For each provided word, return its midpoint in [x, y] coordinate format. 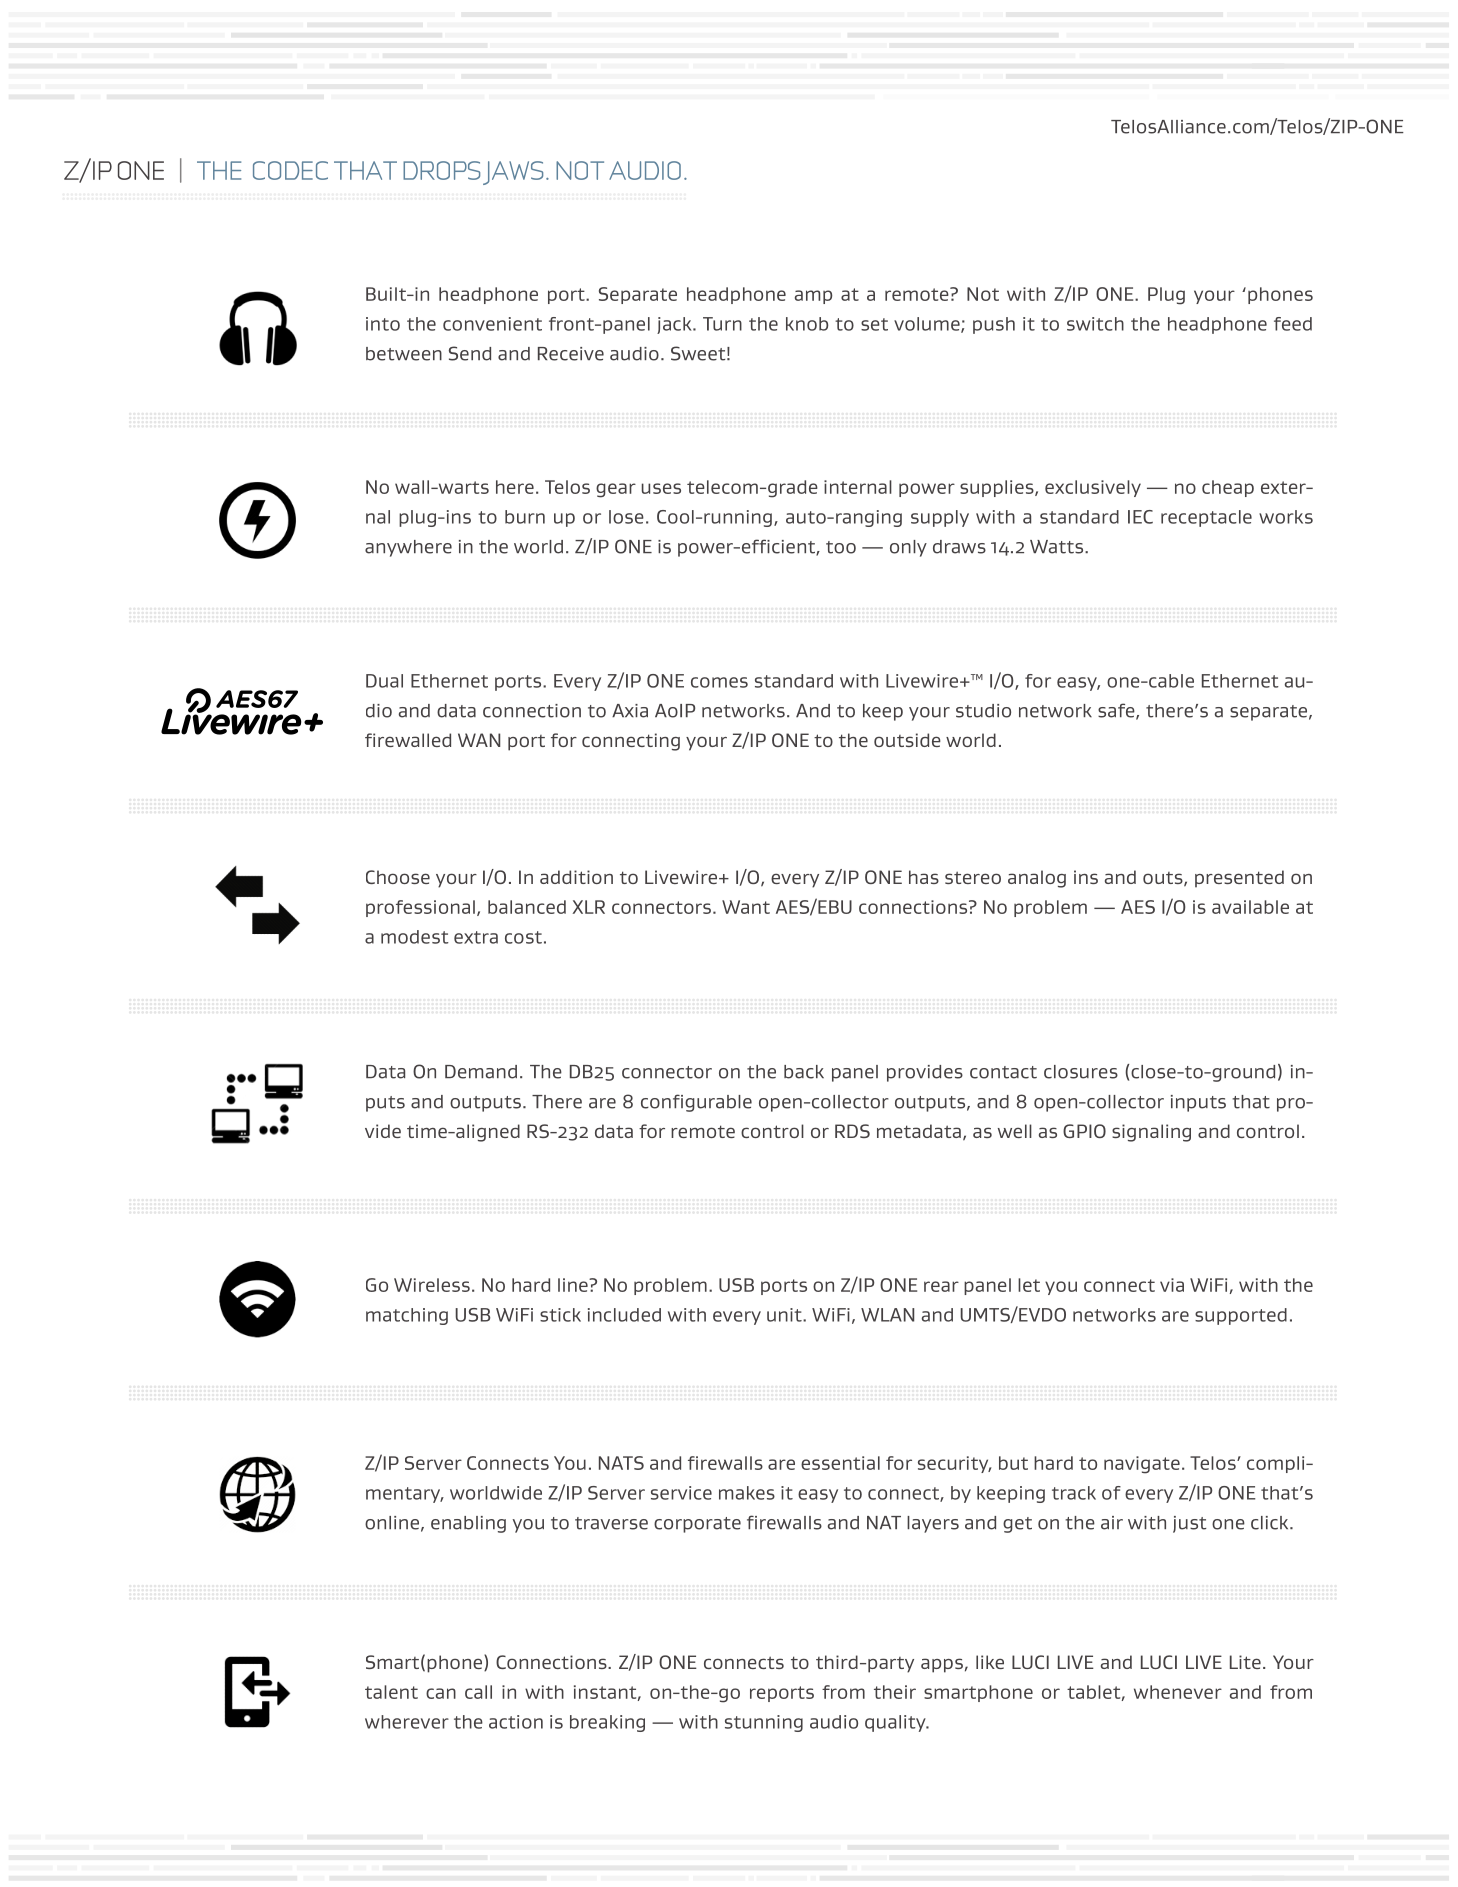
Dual [384, 681]
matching [407, 1316]
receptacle [1206, 518]
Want [746, 907]
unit [785, 1315]
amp [813, 297]
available [1250, 907]
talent [391, 1692]
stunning [764, 1723]
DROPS [441, 170]
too [841, 547]
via [1172, 1285]
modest [415, 937]
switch [1095, 324]
